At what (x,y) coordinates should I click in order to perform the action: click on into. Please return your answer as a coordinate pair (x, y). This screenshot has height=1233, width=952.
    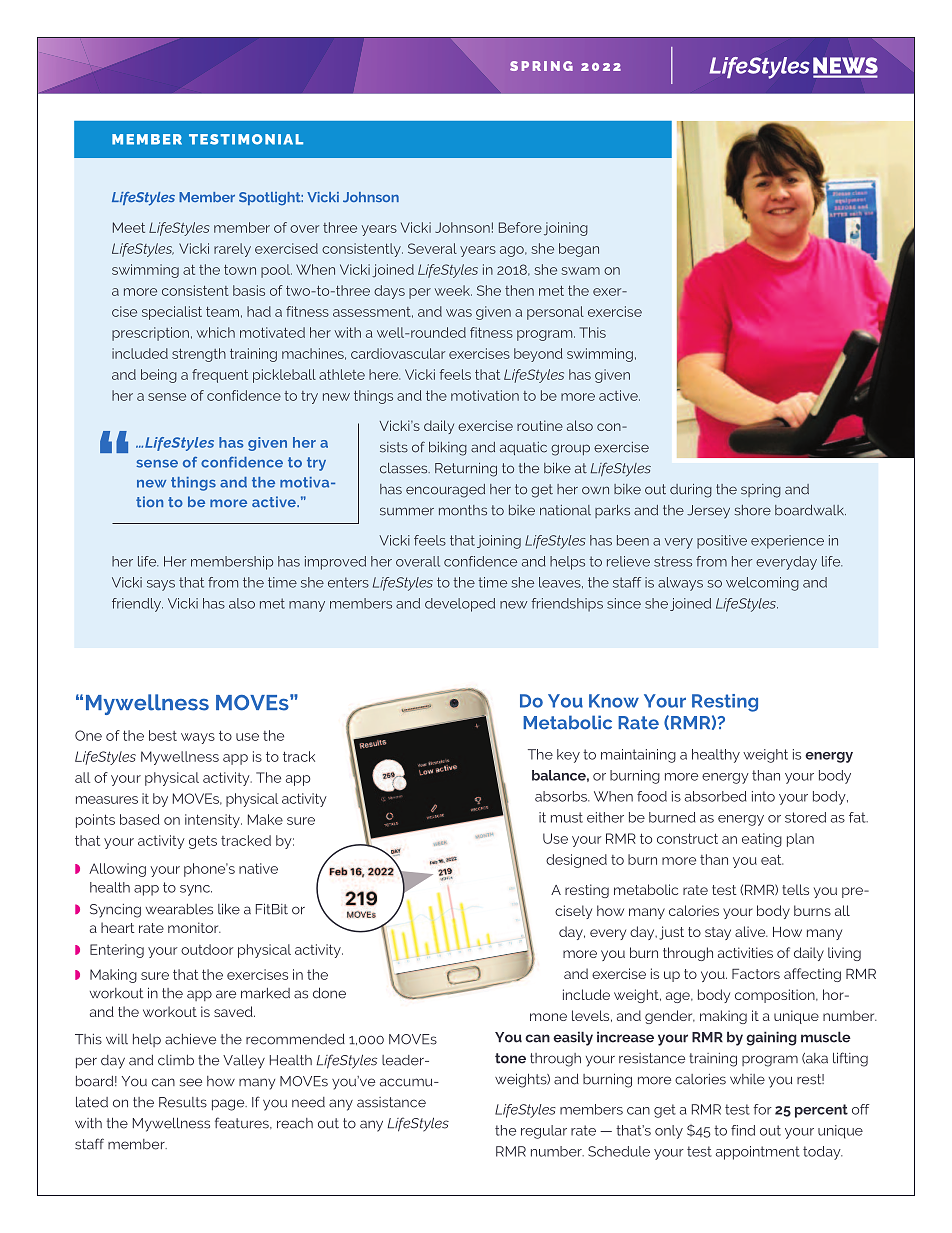
    Looking at the image, I should click on (763, 796).
